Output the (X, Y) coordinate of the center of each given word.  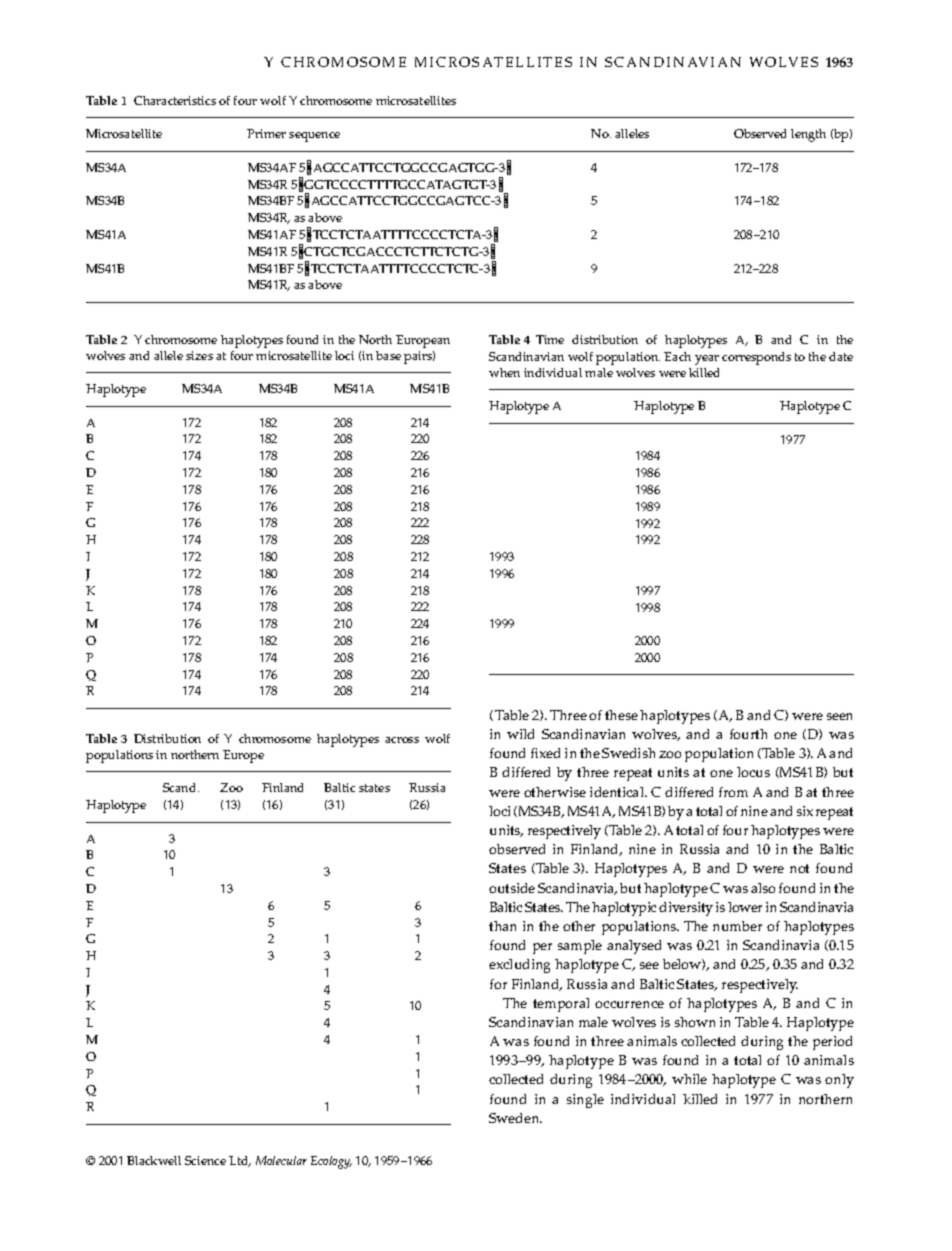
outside (512, 888)
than (502, 926)
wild (520, 734)
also (763, 888)
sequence (314, 137)
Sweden (515, 1118)
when (504, 372)
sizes (199, 355)
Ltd (240, 1161)
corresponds (756, 358)
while (689, 1079)
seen (839, 716)
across (402, 740)
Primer (266, 133)
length (808, 135)
